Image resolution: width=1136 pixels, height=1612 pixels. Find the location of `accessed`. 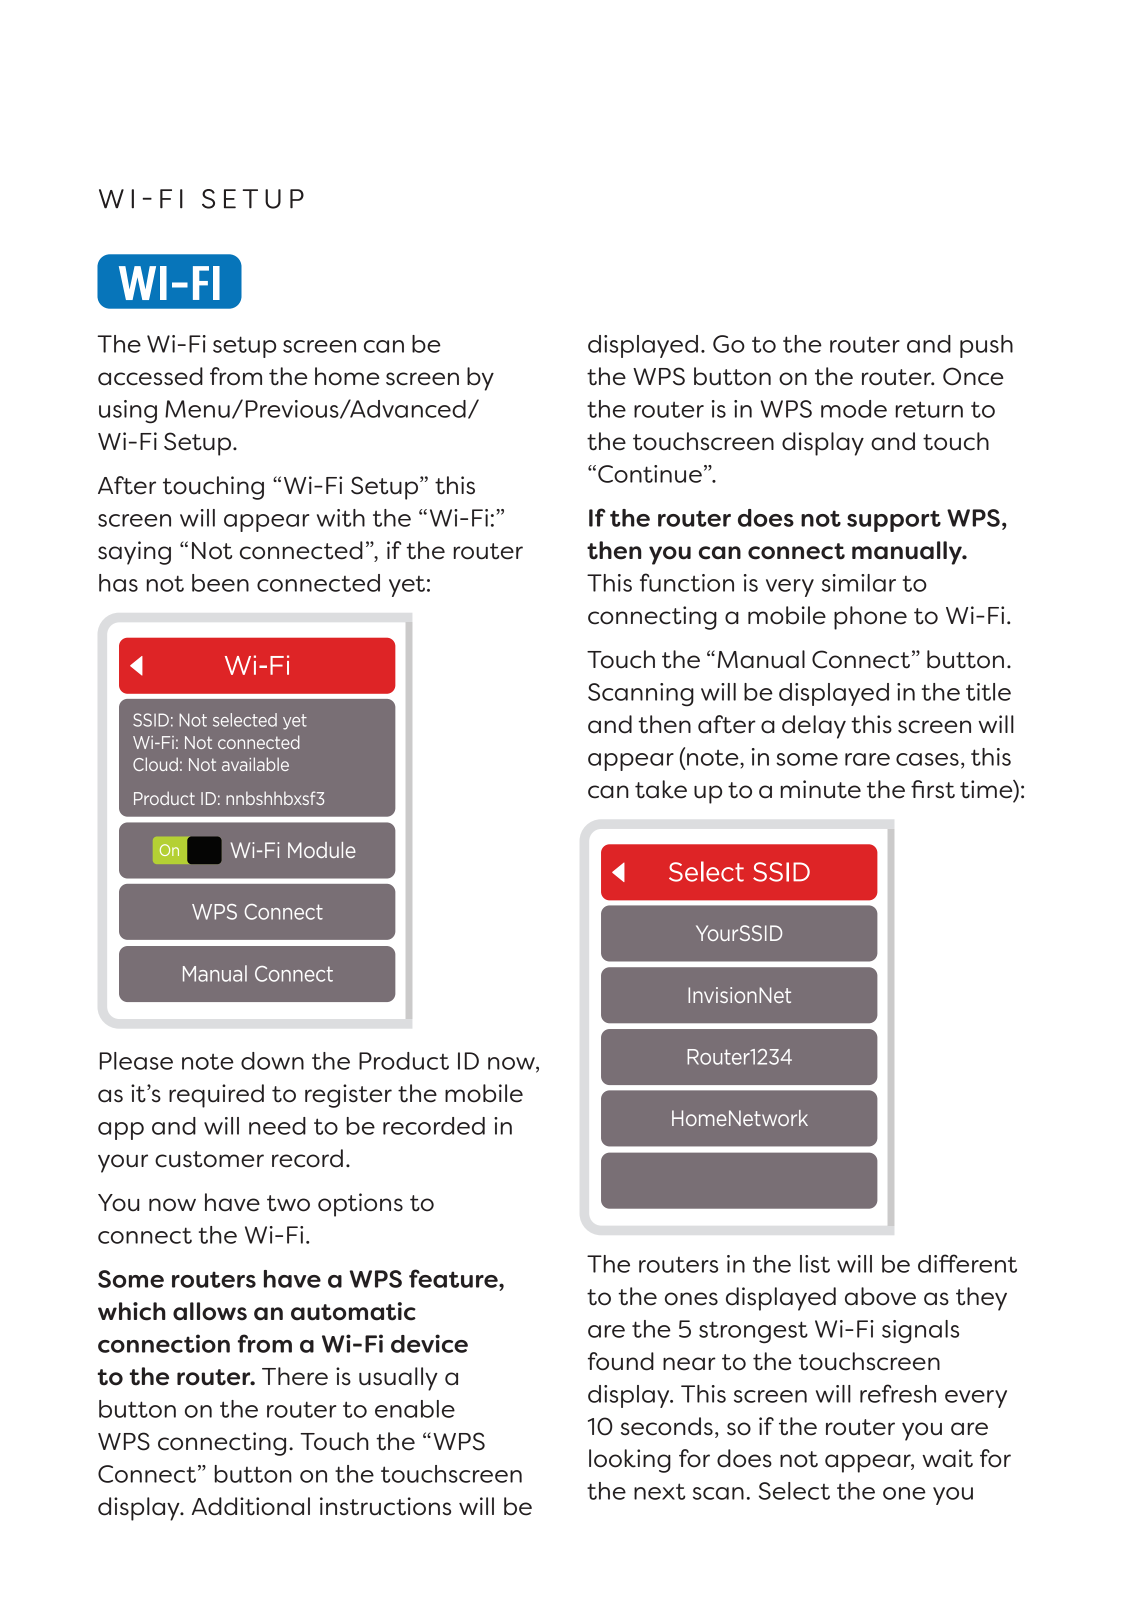

accessed is located at coordinates (150, 376).
